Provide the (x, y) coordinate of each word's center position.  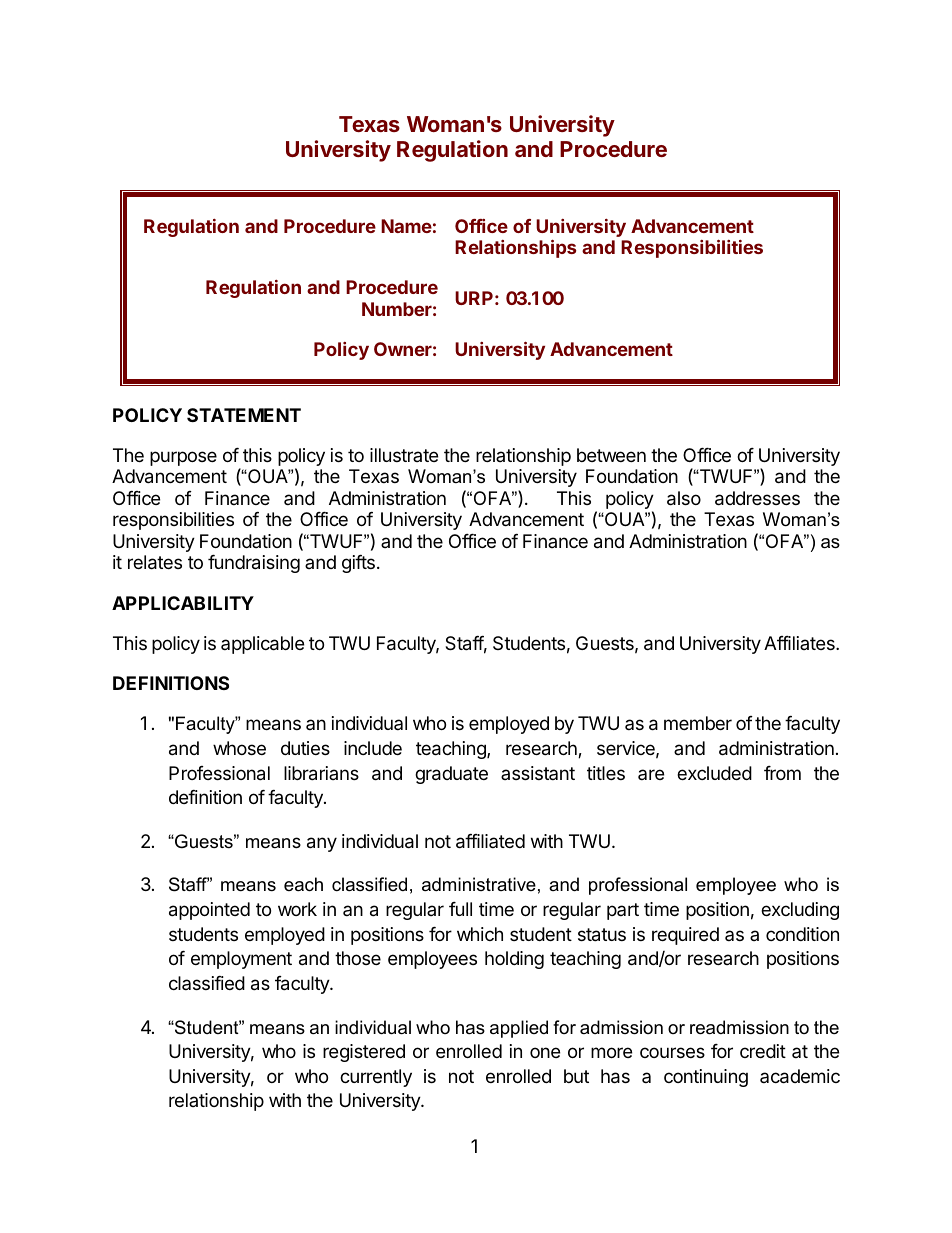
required (685, 936)
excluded (714, 773)
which (480, 934)
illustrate (404, 455)
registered (364, 1053)
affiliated (490, 841)
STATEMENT (244, 415)
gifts (358, 564)
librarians (321, 773)
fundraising (254, 564)
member (698, 723)
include (373, 748)
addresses (757, 498)
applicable (262, 645)
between (611, 455)
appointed (209, 911)
